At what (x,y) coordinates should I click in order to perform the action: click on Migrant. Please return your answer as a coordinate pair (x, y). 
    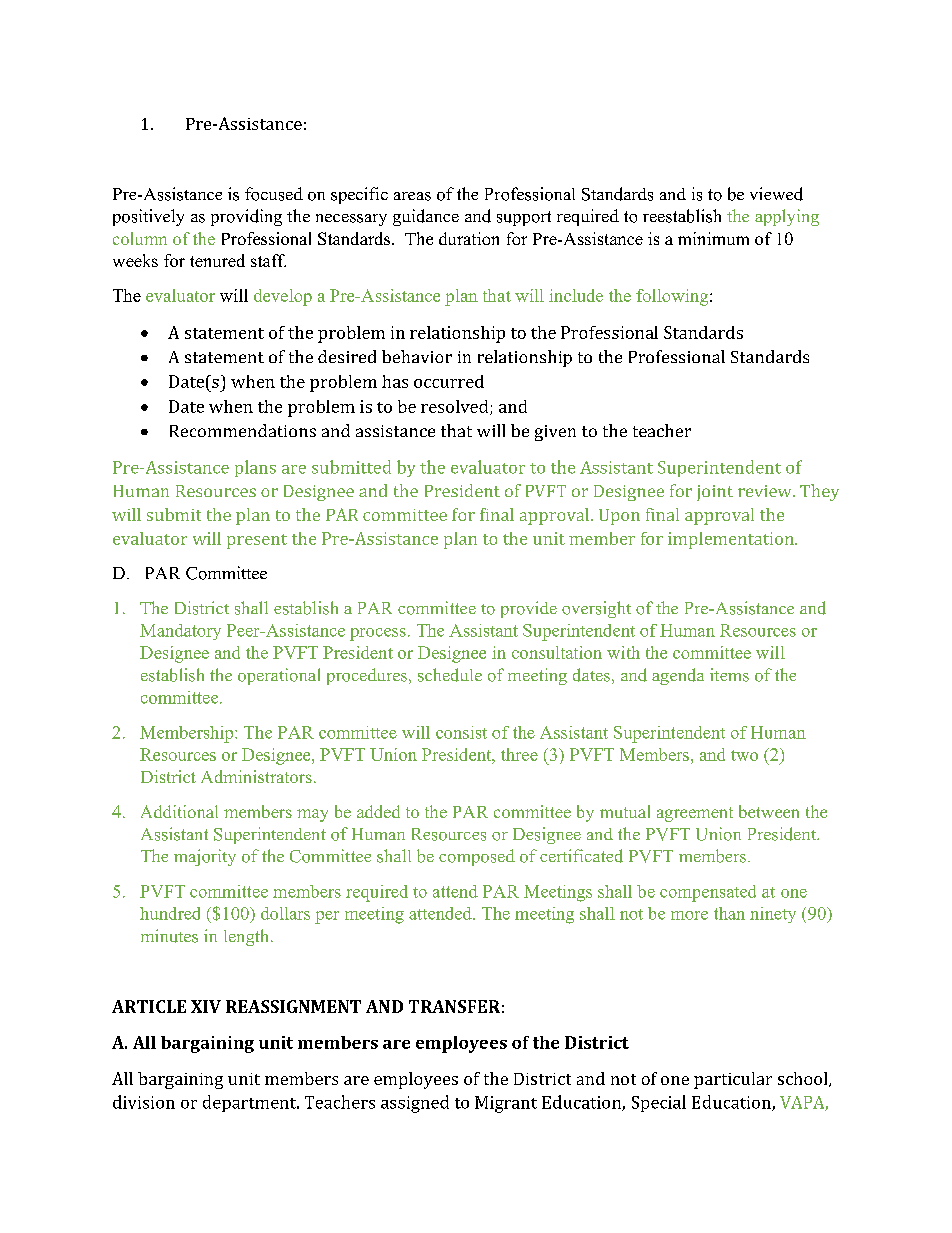
    Looking at the image, I should click on (506, 1104).
